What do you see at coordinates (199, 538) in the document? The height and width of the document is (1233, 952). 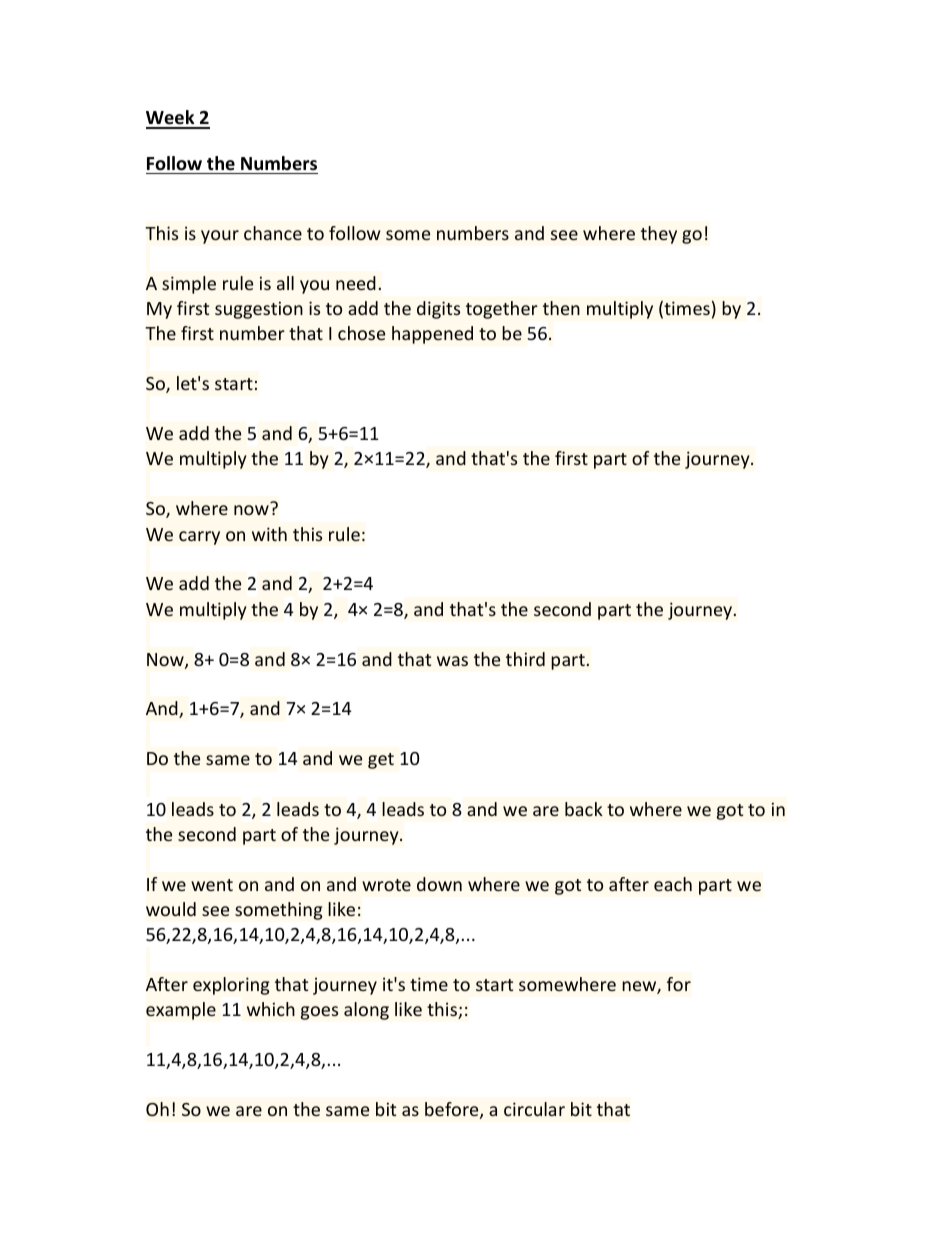 I see `carry` at bounding box center [199, 538].
